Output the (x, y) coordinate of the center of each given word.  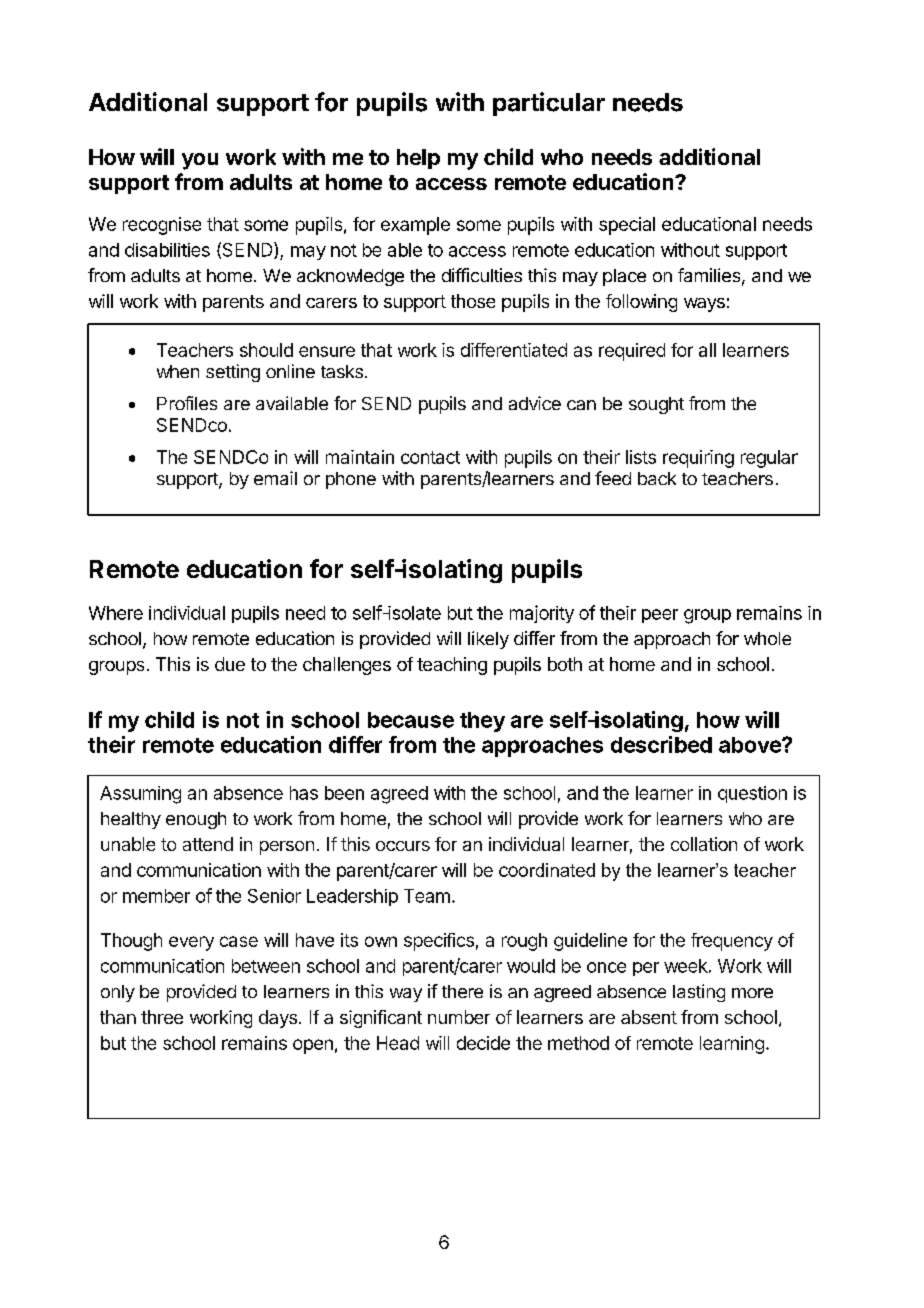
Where (116, 613)
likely (488, 640)
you (200, 161)
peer (660, 616)
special (627, 226)
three (162, 1017)
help (418, 159)
